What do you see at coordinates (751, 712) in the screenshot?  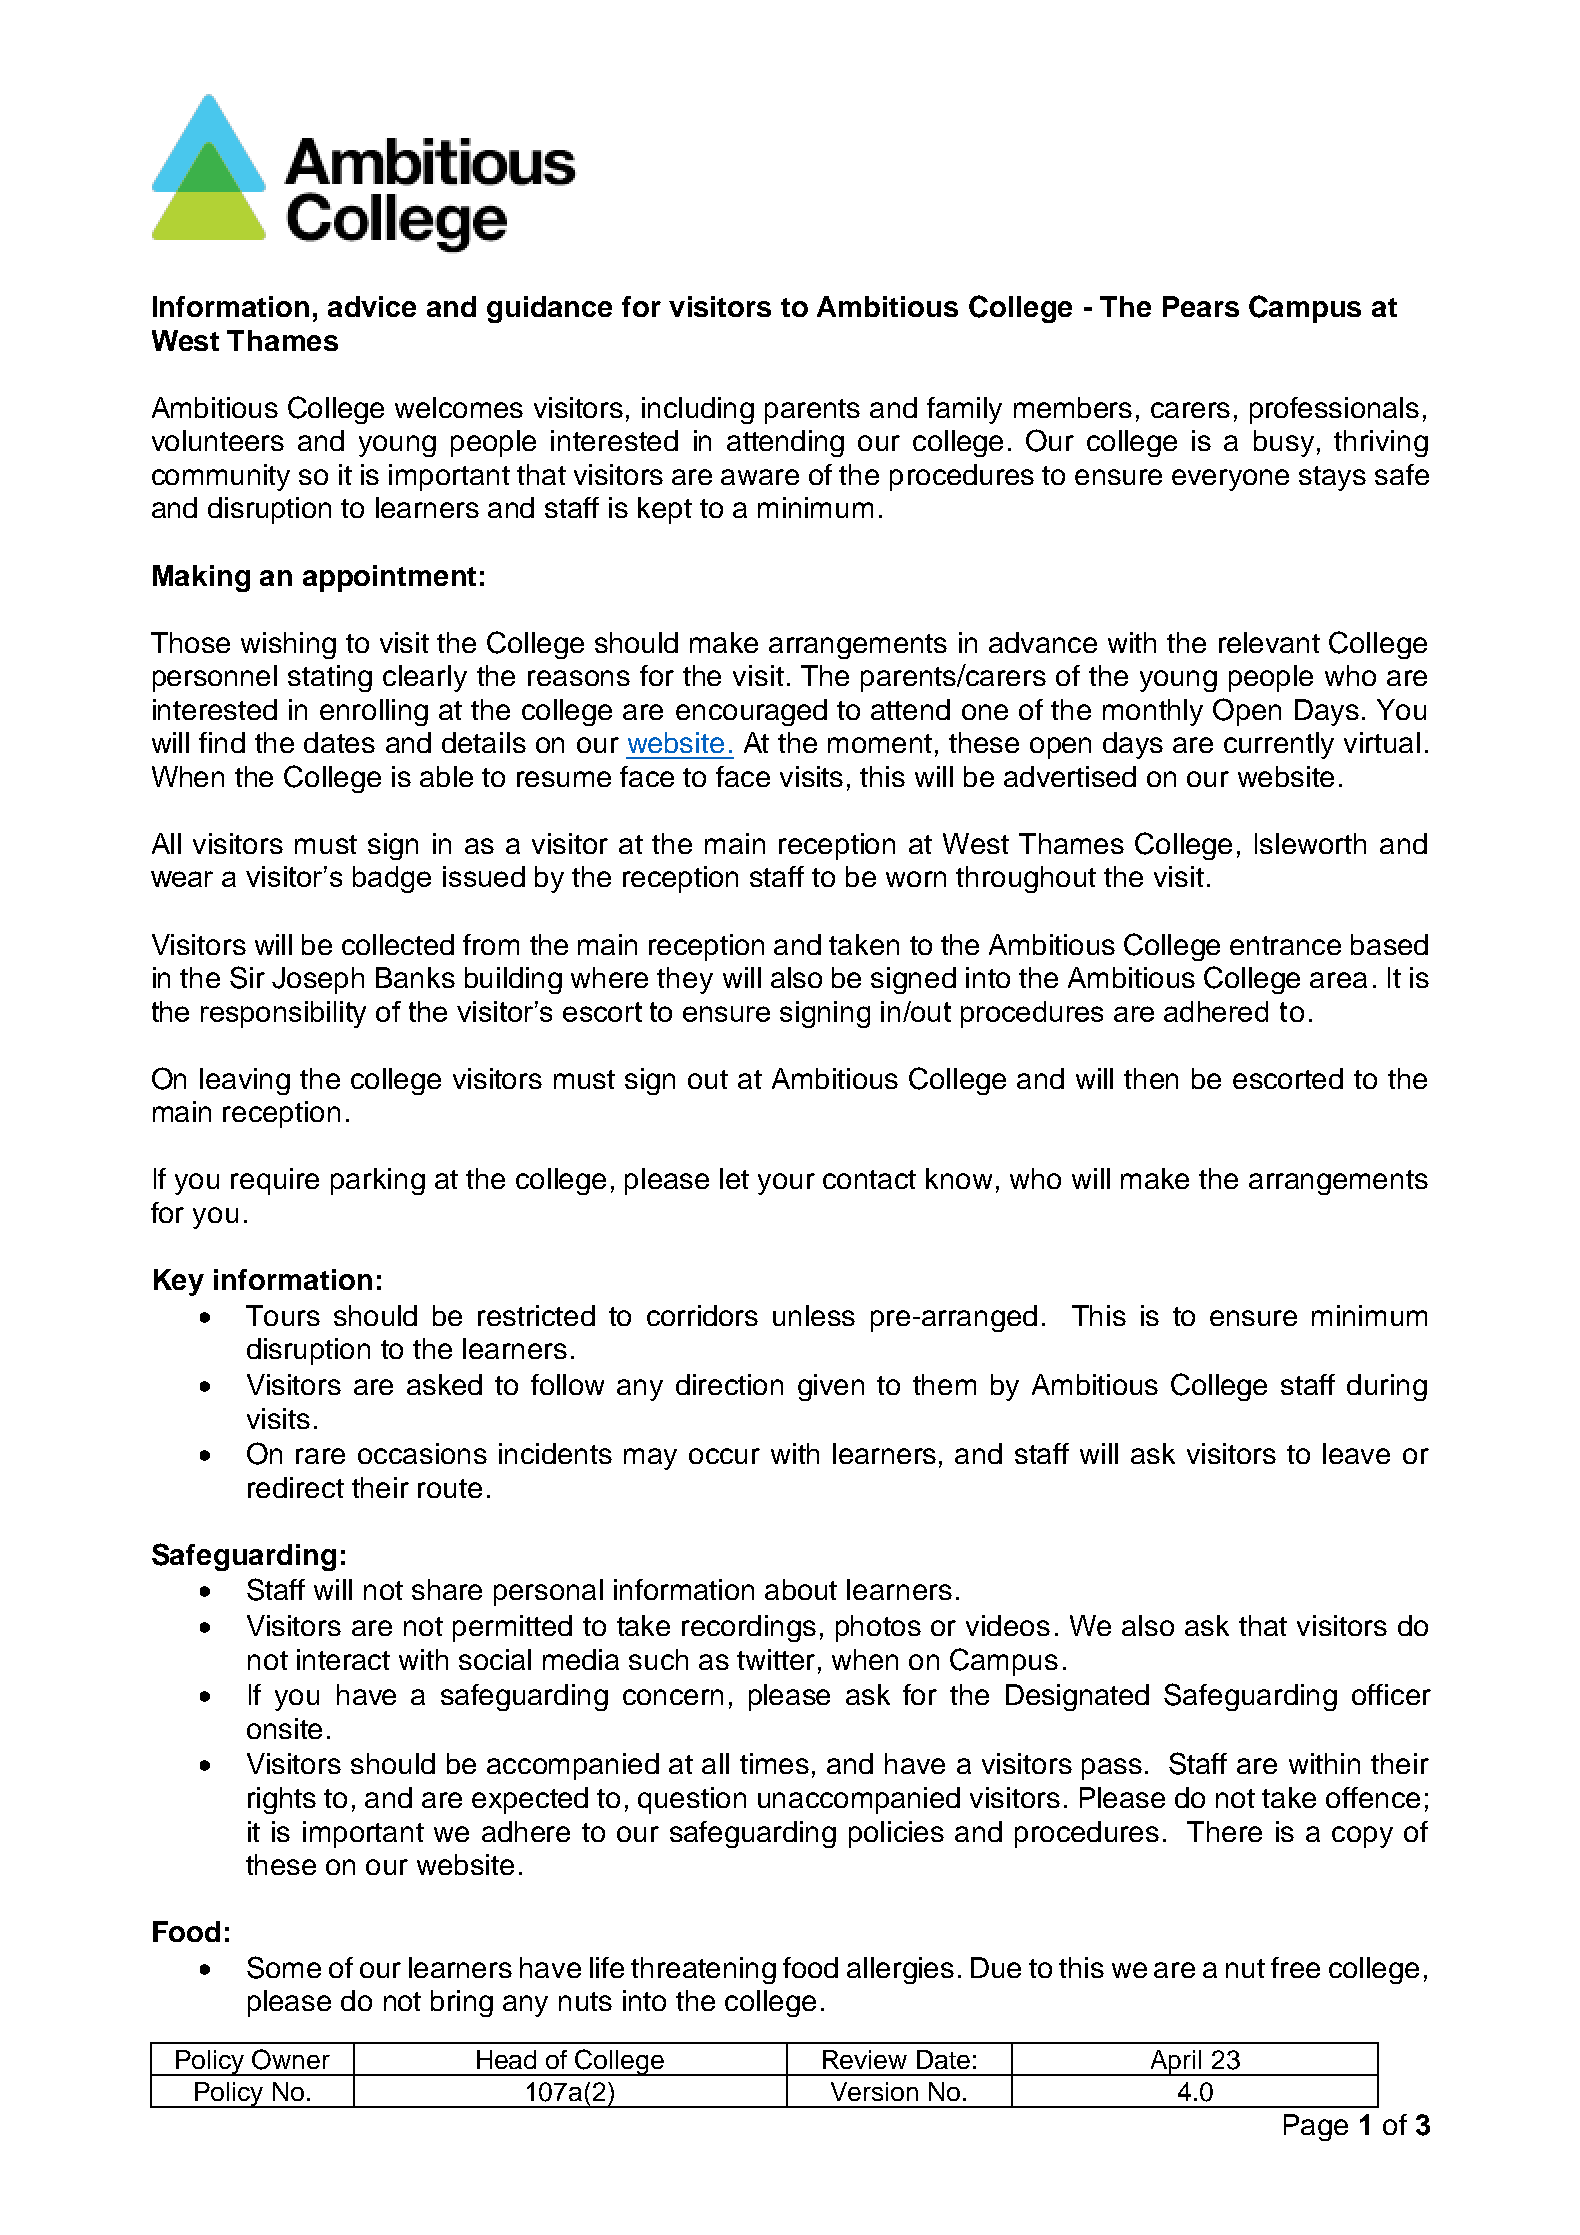 I see `encouraged` at bounding box center [751, 712].
